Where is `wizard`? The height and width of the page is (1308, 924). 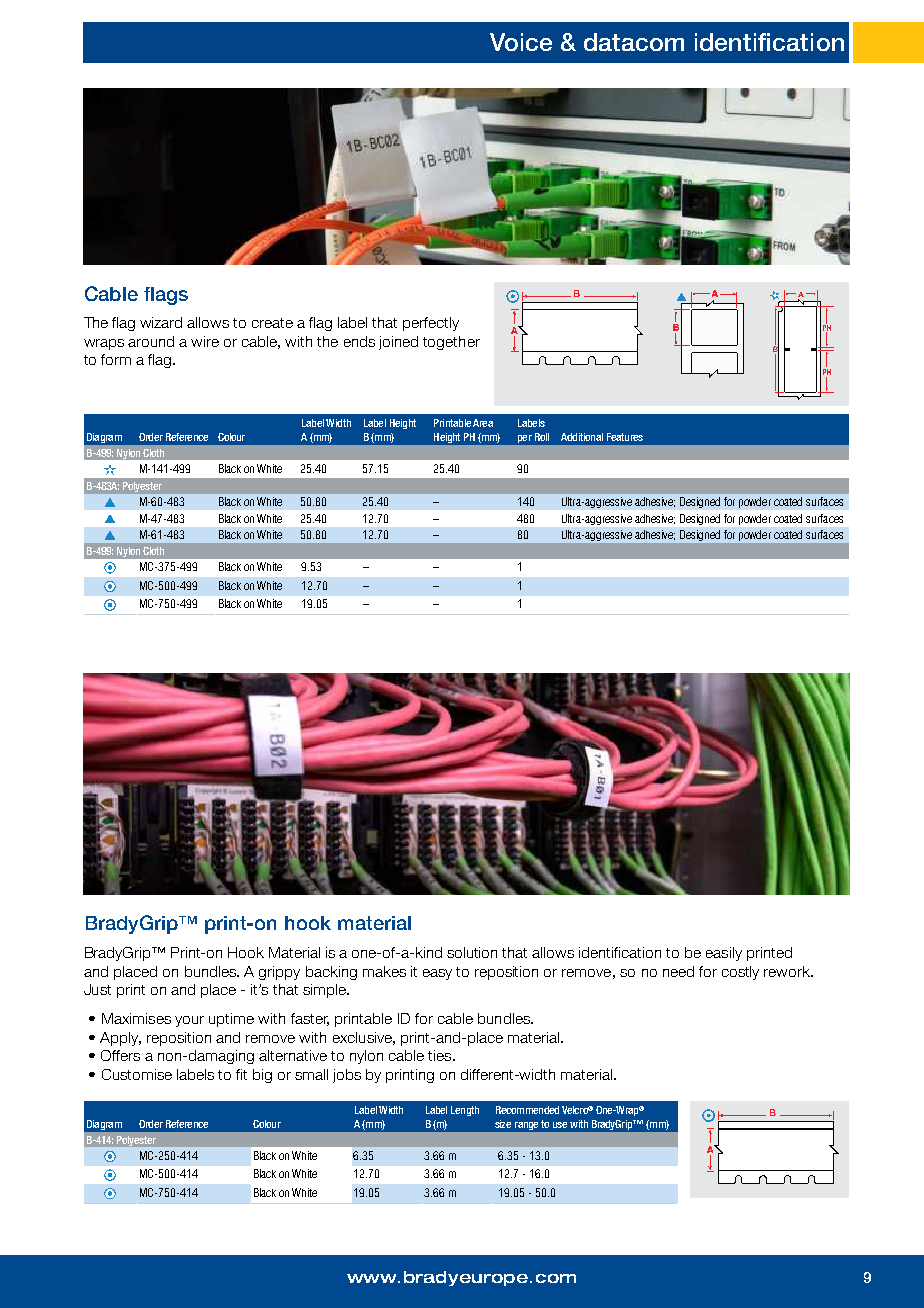 wizard is located at coordinates (161, 322).
